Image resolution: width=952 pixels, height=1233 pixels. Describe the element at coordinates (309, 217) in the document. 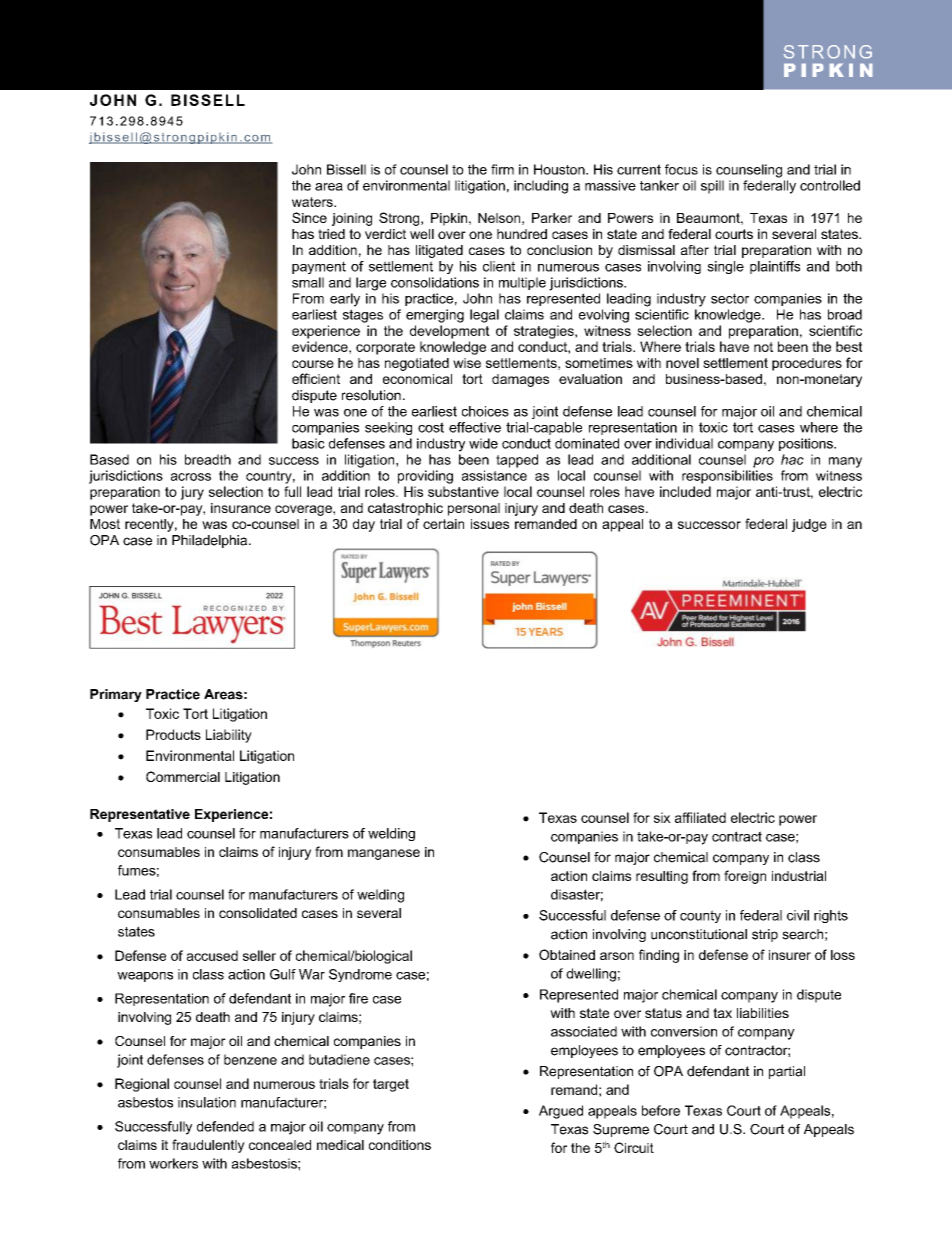

I see `Since` at that location.
